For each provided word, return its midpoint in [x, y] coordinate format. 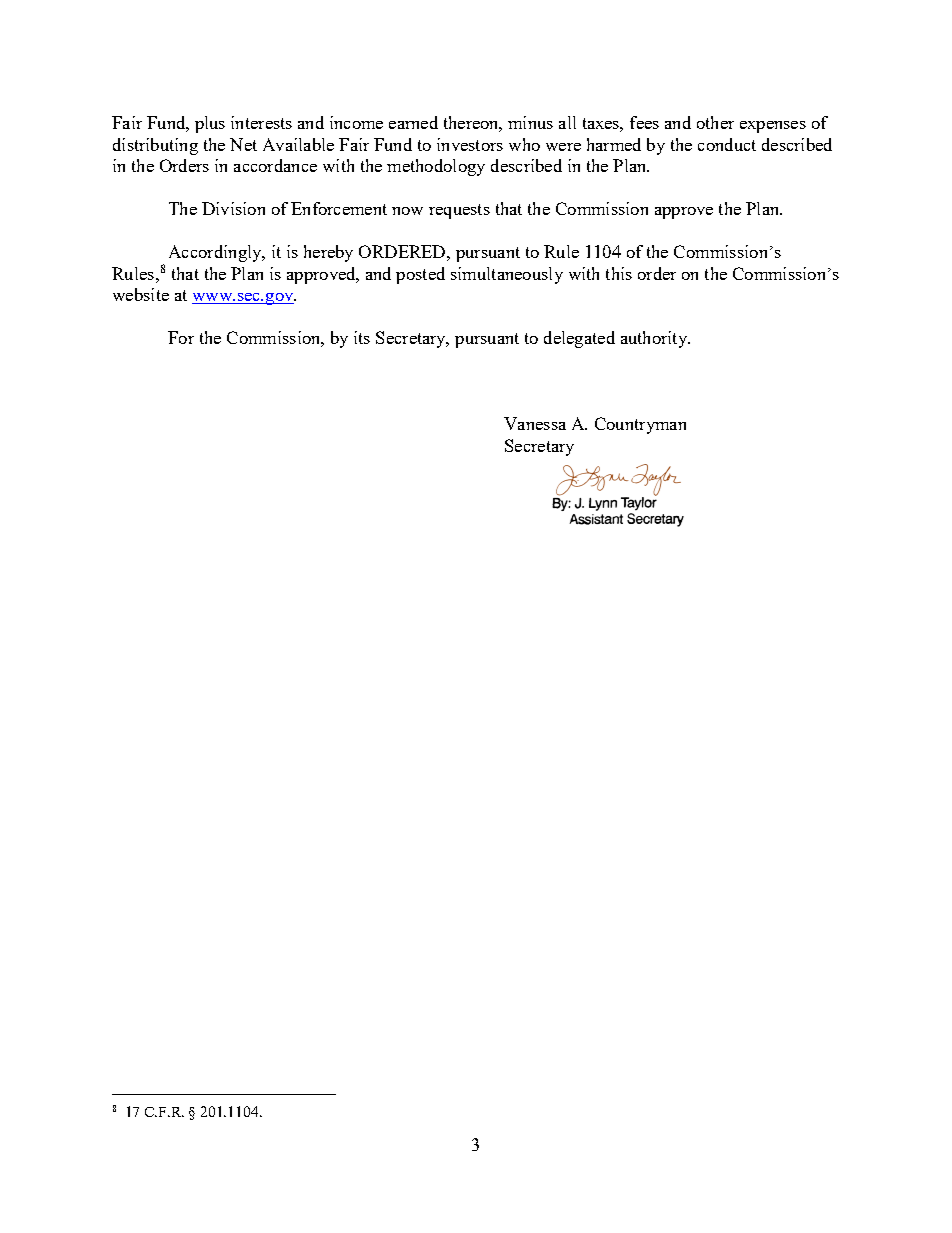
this [619, 273]
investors [470, 144]
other [715, 122]
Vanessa [535, 423]
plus [210, 124]
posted [420, 275]
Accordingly [216, 253]
